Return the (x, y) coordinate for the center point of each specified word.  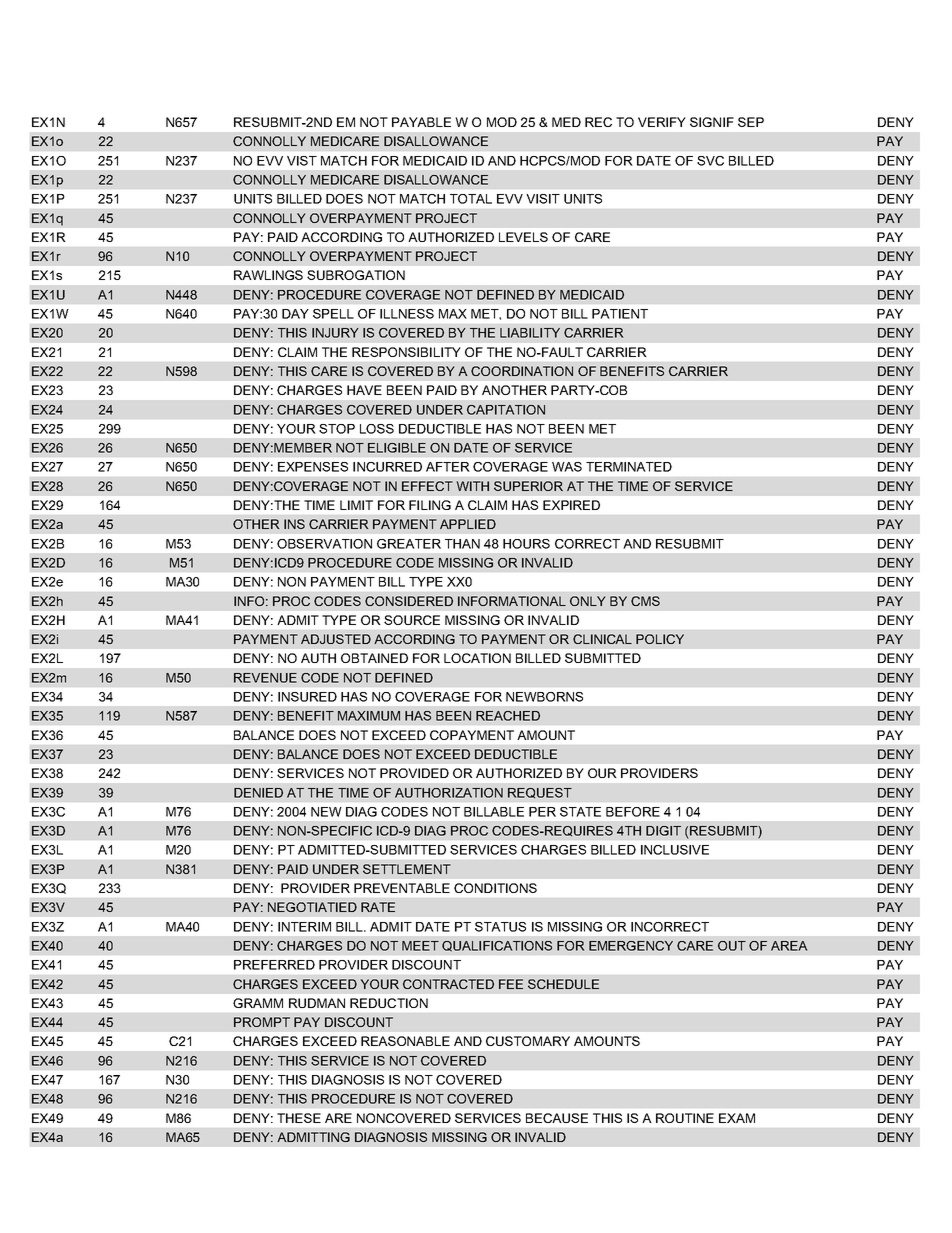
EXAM (737, 1118)
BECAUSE (557, 1118)
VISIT (543, 199)
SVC (710, 161)
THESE (299, 1118)
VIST (302, 161)
